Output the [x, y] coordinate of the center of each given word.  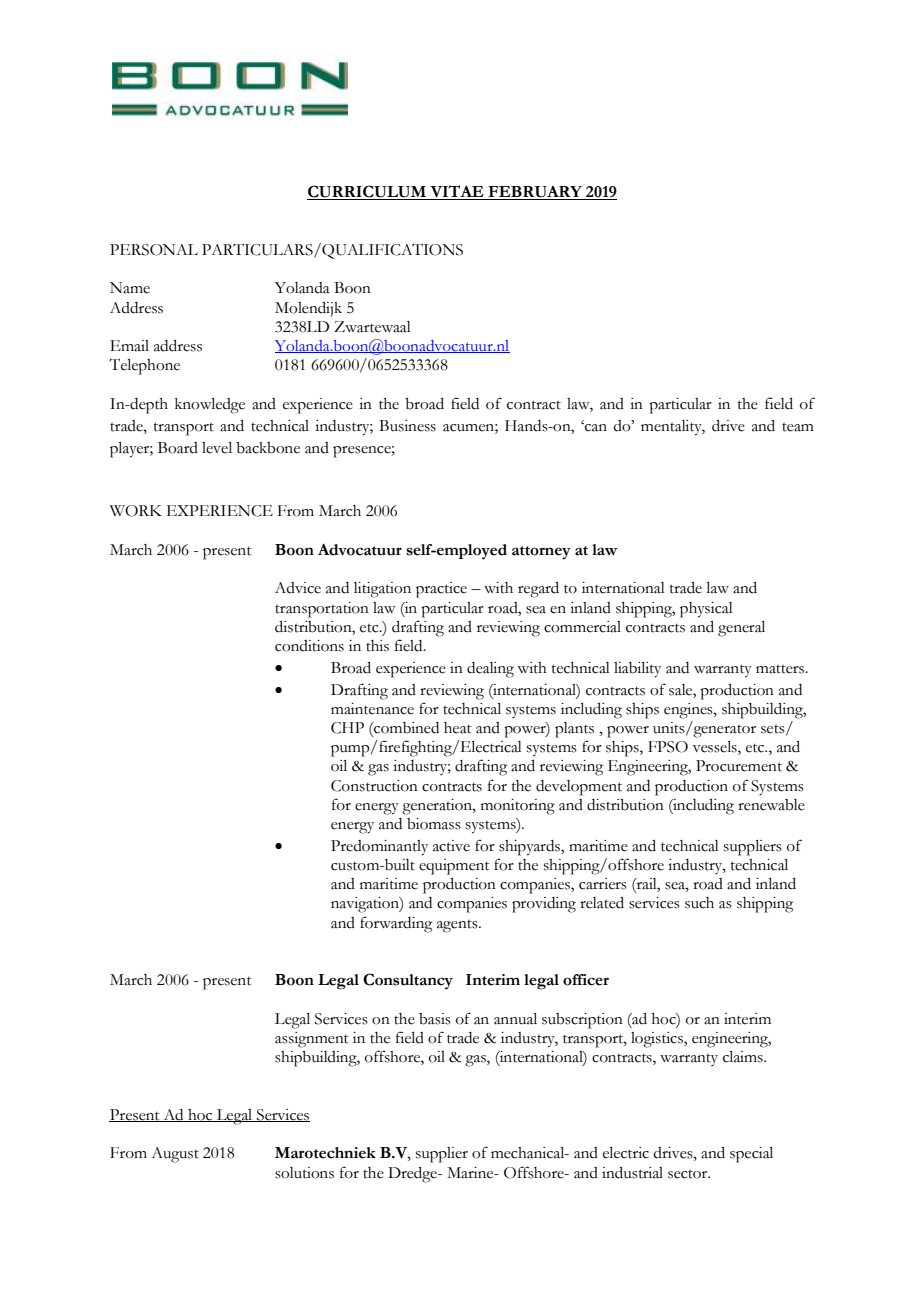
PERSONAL [154, 250]
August [175, 1155]
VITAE [457, 192]
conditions [309, 646]
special [751, 1155]
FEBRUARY [535, 193]
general [741, 629]
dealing [490, 670]
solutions [304, 1173]
